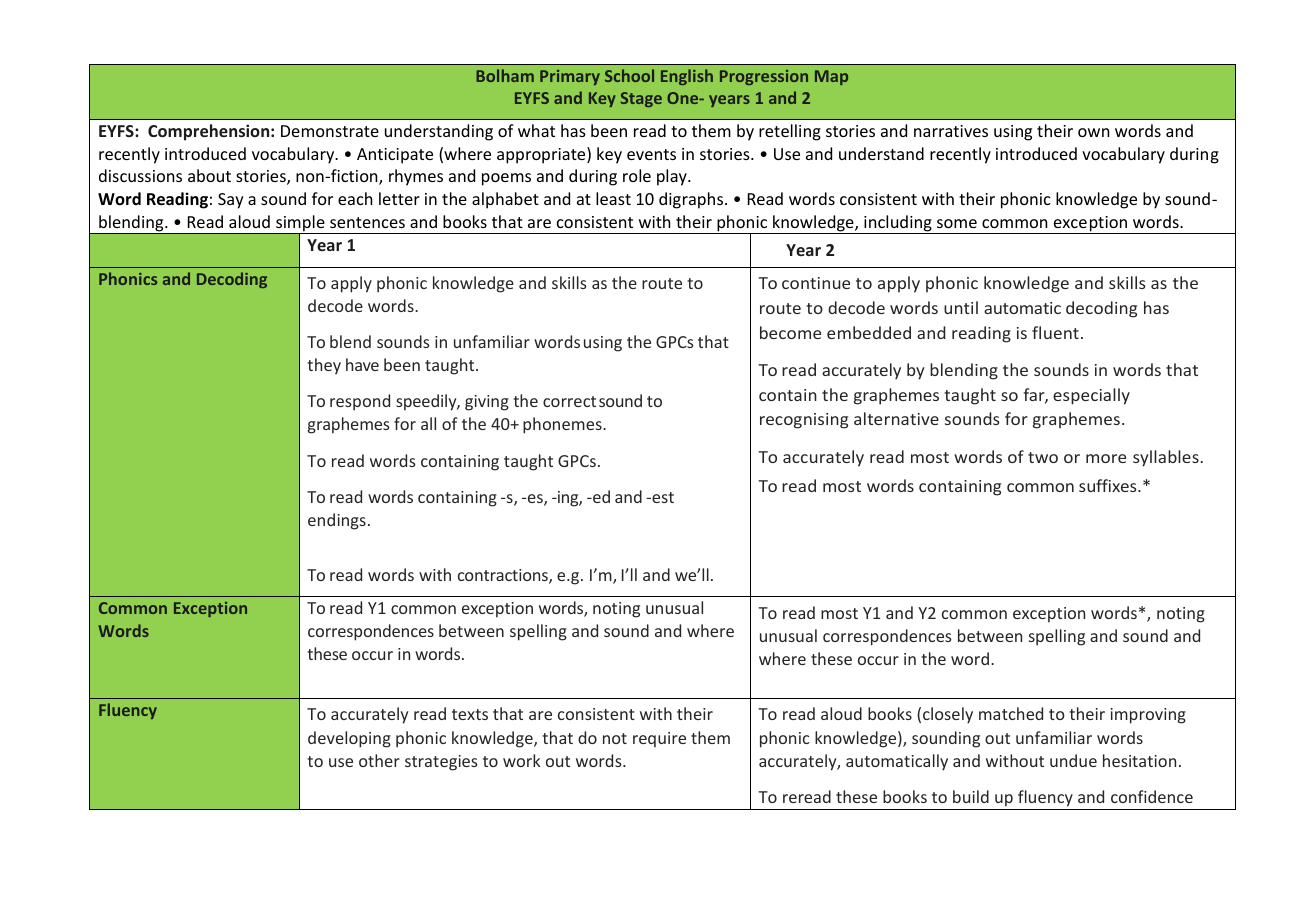 Image resolution: width=1308 pixels, height=924 pixels. Describe the element at coordinates (379, 760) in the page. I see `other` at that location.
